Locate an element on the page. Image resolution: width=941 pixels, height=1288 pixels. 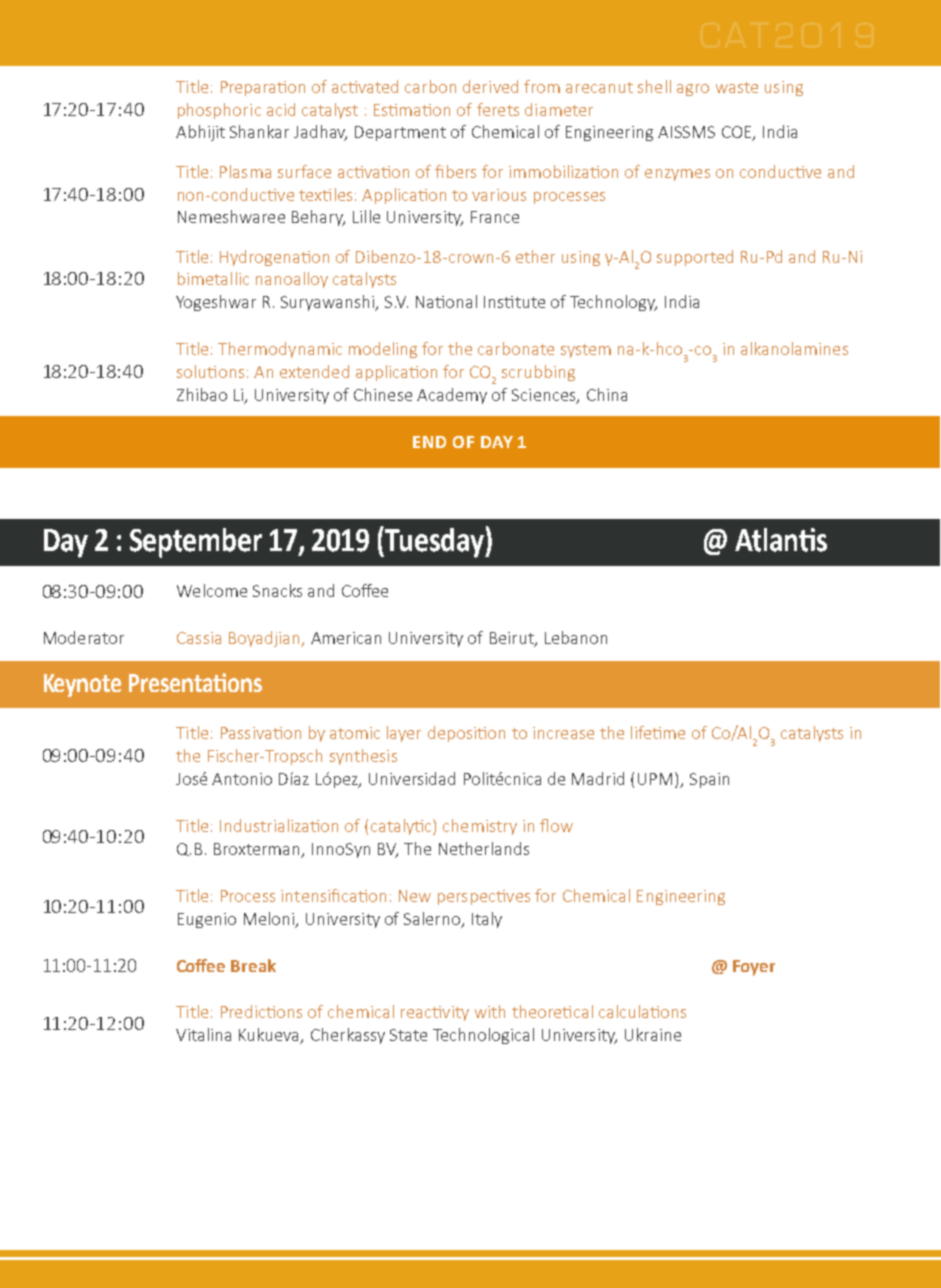
modeling is located at coordinates (383, 350).
